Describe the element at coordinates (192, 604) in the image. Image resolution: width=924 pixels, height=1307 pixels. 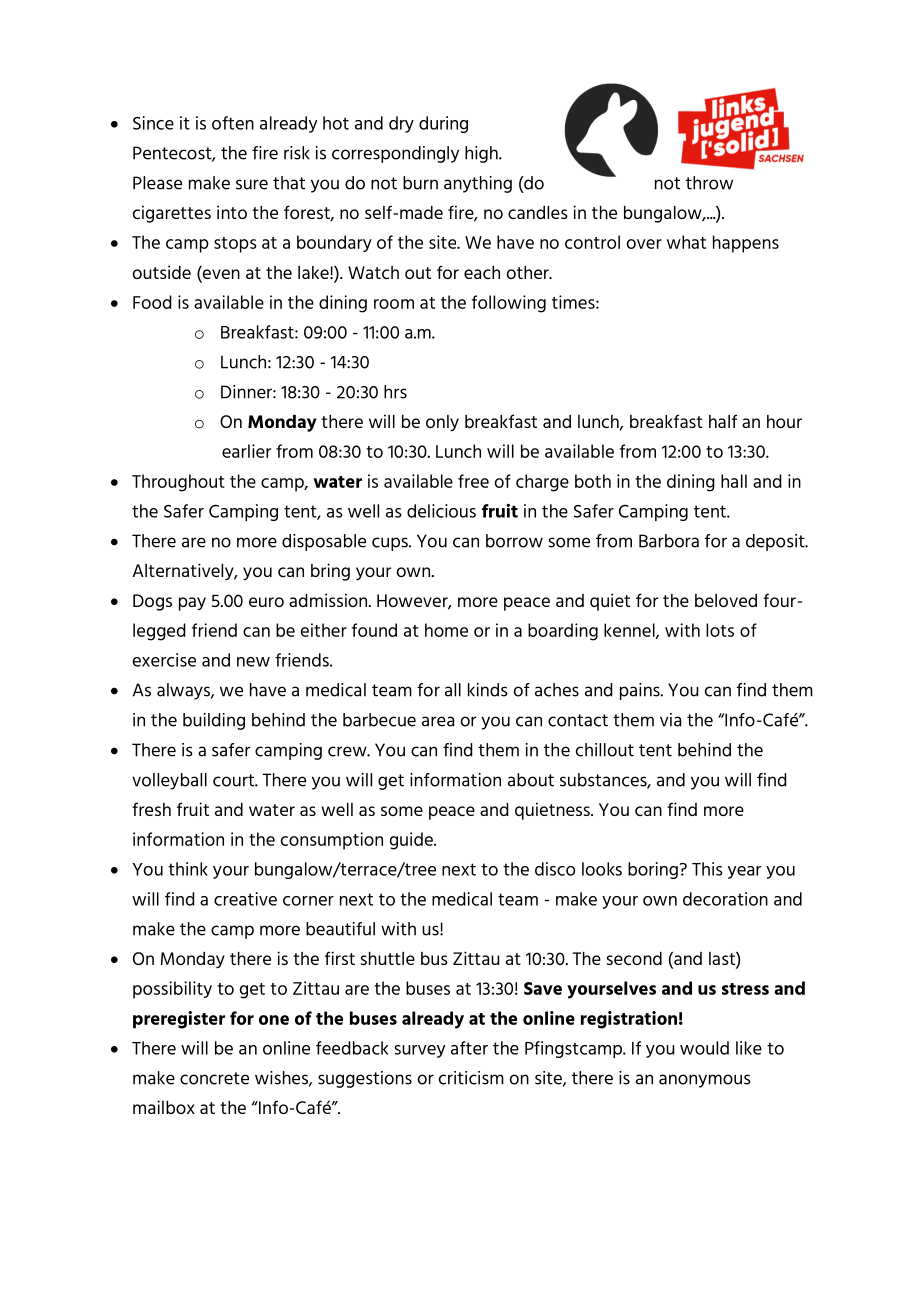
I see `pay` at that location.
